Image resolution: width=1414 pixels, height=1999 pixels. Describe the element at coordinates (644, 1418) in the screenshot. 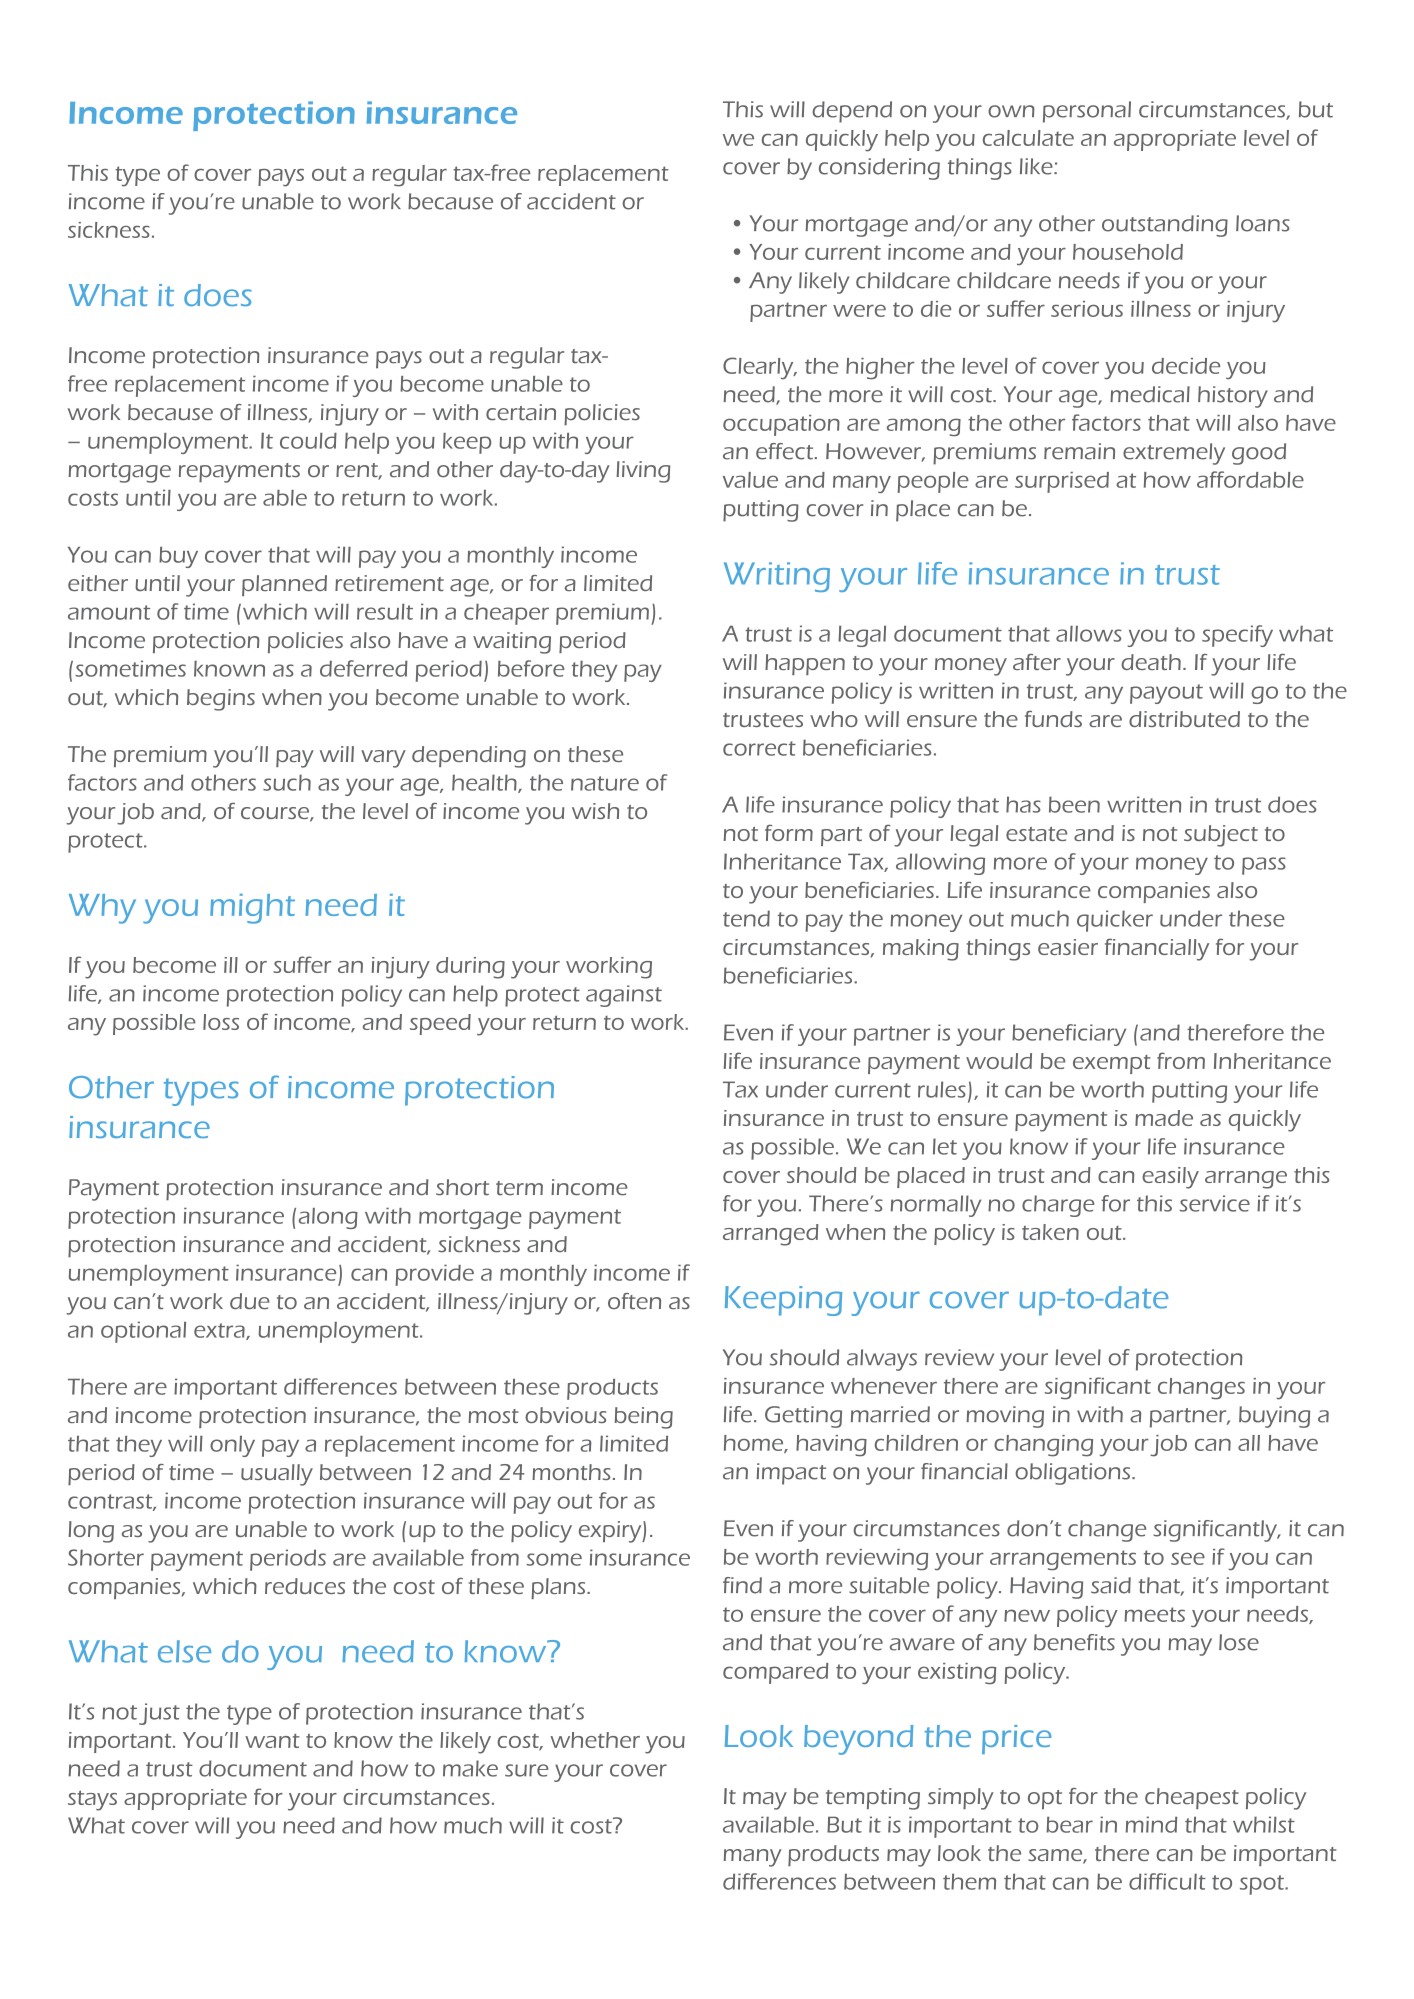

I see `being` at that location.
